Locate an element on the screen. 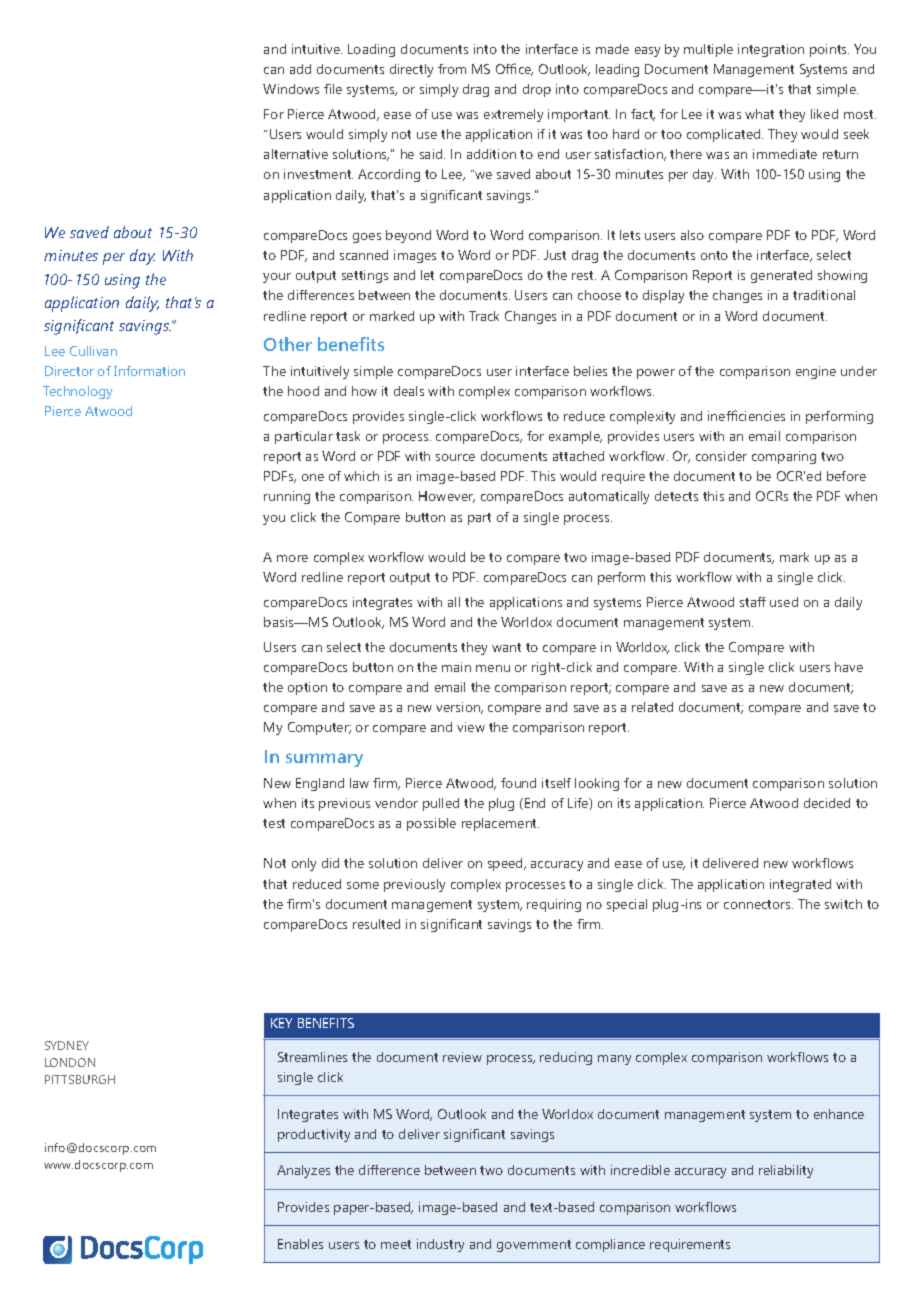  what is located at coordinates (759, 114).
